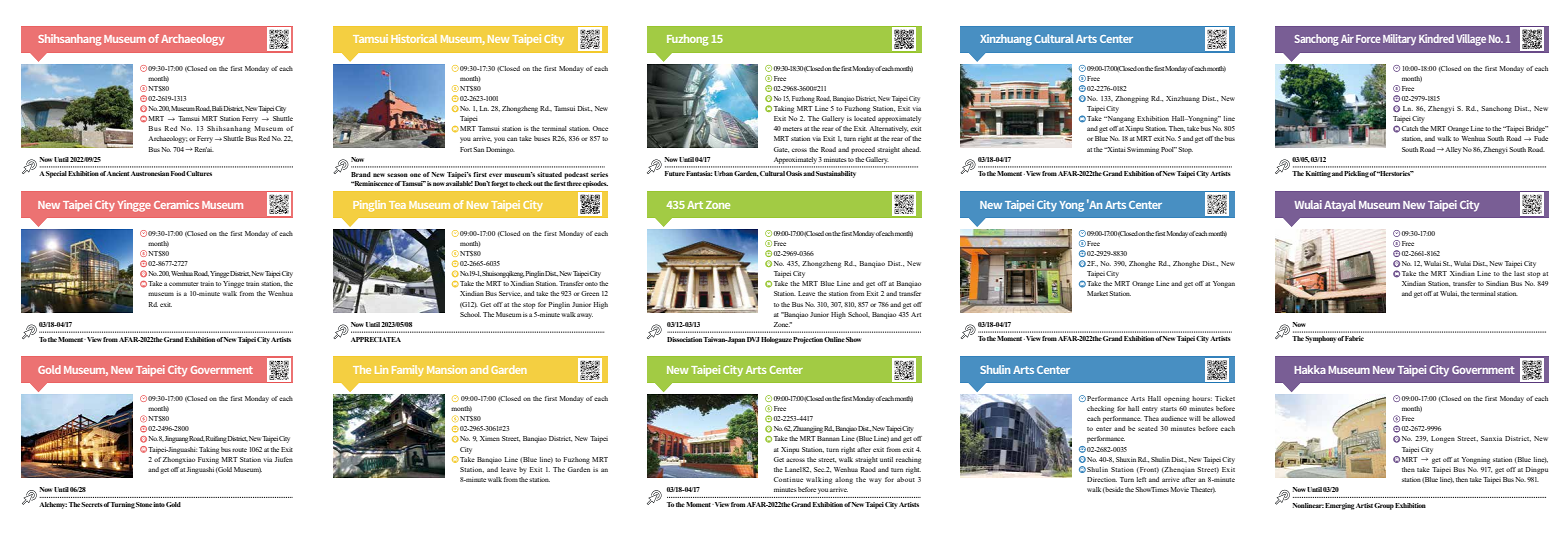 The image size is (1568, 548). I want to click on located, so click(865, 118).
